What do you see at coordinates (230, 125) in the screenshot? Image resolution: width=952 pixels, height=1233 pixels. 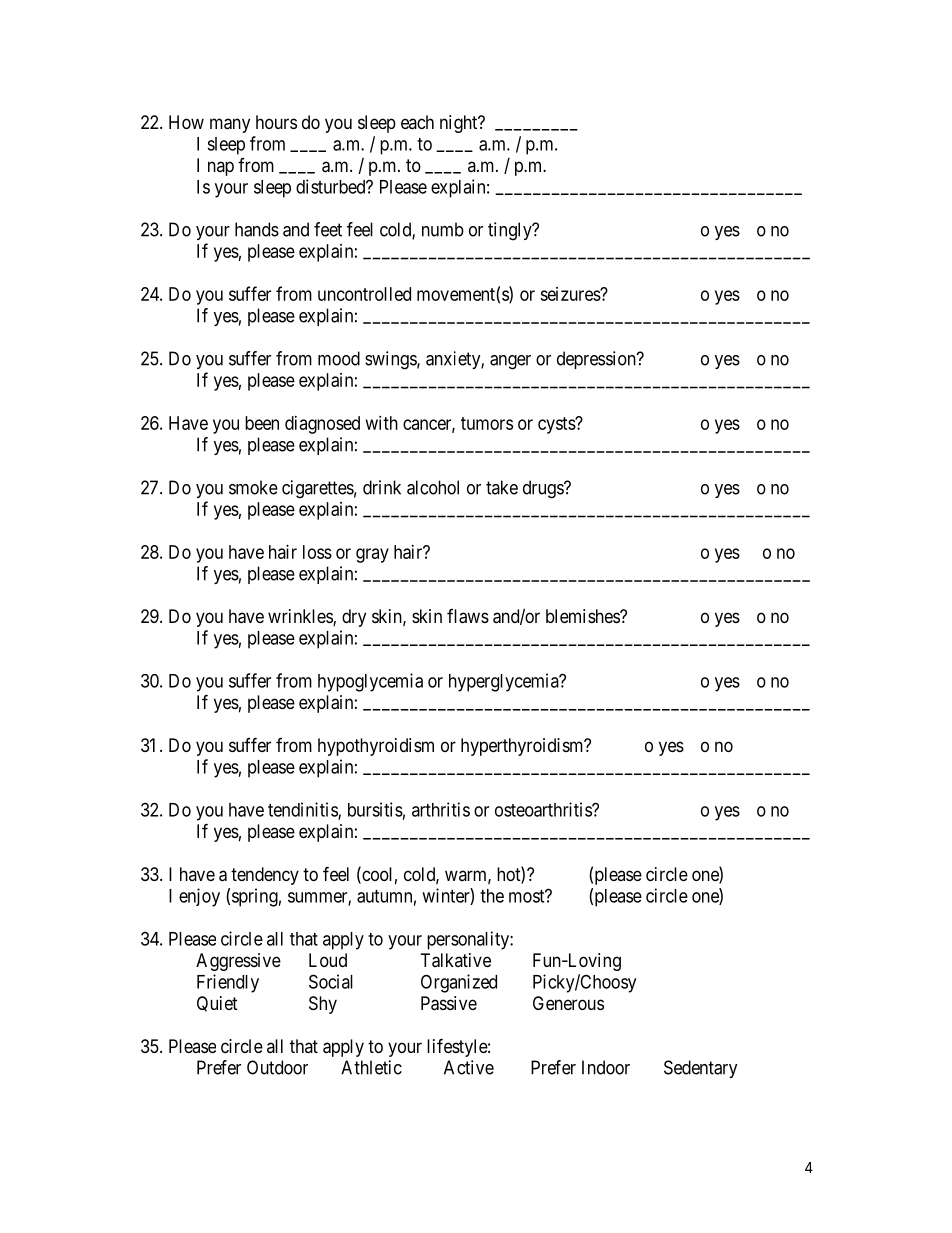 I see `many` at bounding box center [230, 125].
